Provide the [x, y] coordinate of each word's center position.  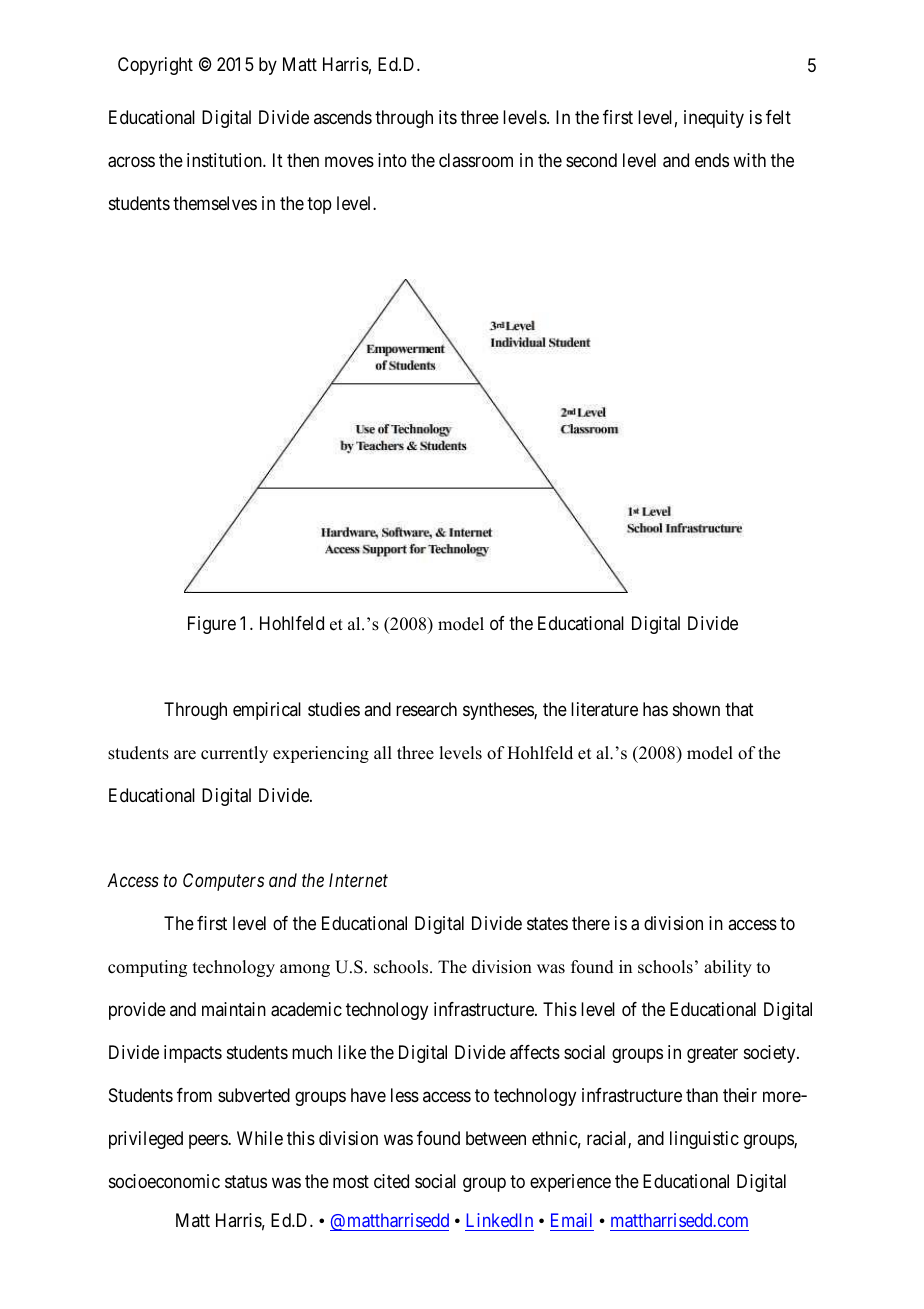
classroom [476, 160]
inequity [714, 119]
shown [696, 709]
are [185, 755]
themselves [215, 203]
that [739, 709]
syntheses [499, 711]
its [448, 117]
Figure [212, 625]
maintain [234, 1009]
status [246, 1182]
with [749, 160]
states [547, 924]
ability [728, 968]
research [426, 709]
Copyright [155, 66]
